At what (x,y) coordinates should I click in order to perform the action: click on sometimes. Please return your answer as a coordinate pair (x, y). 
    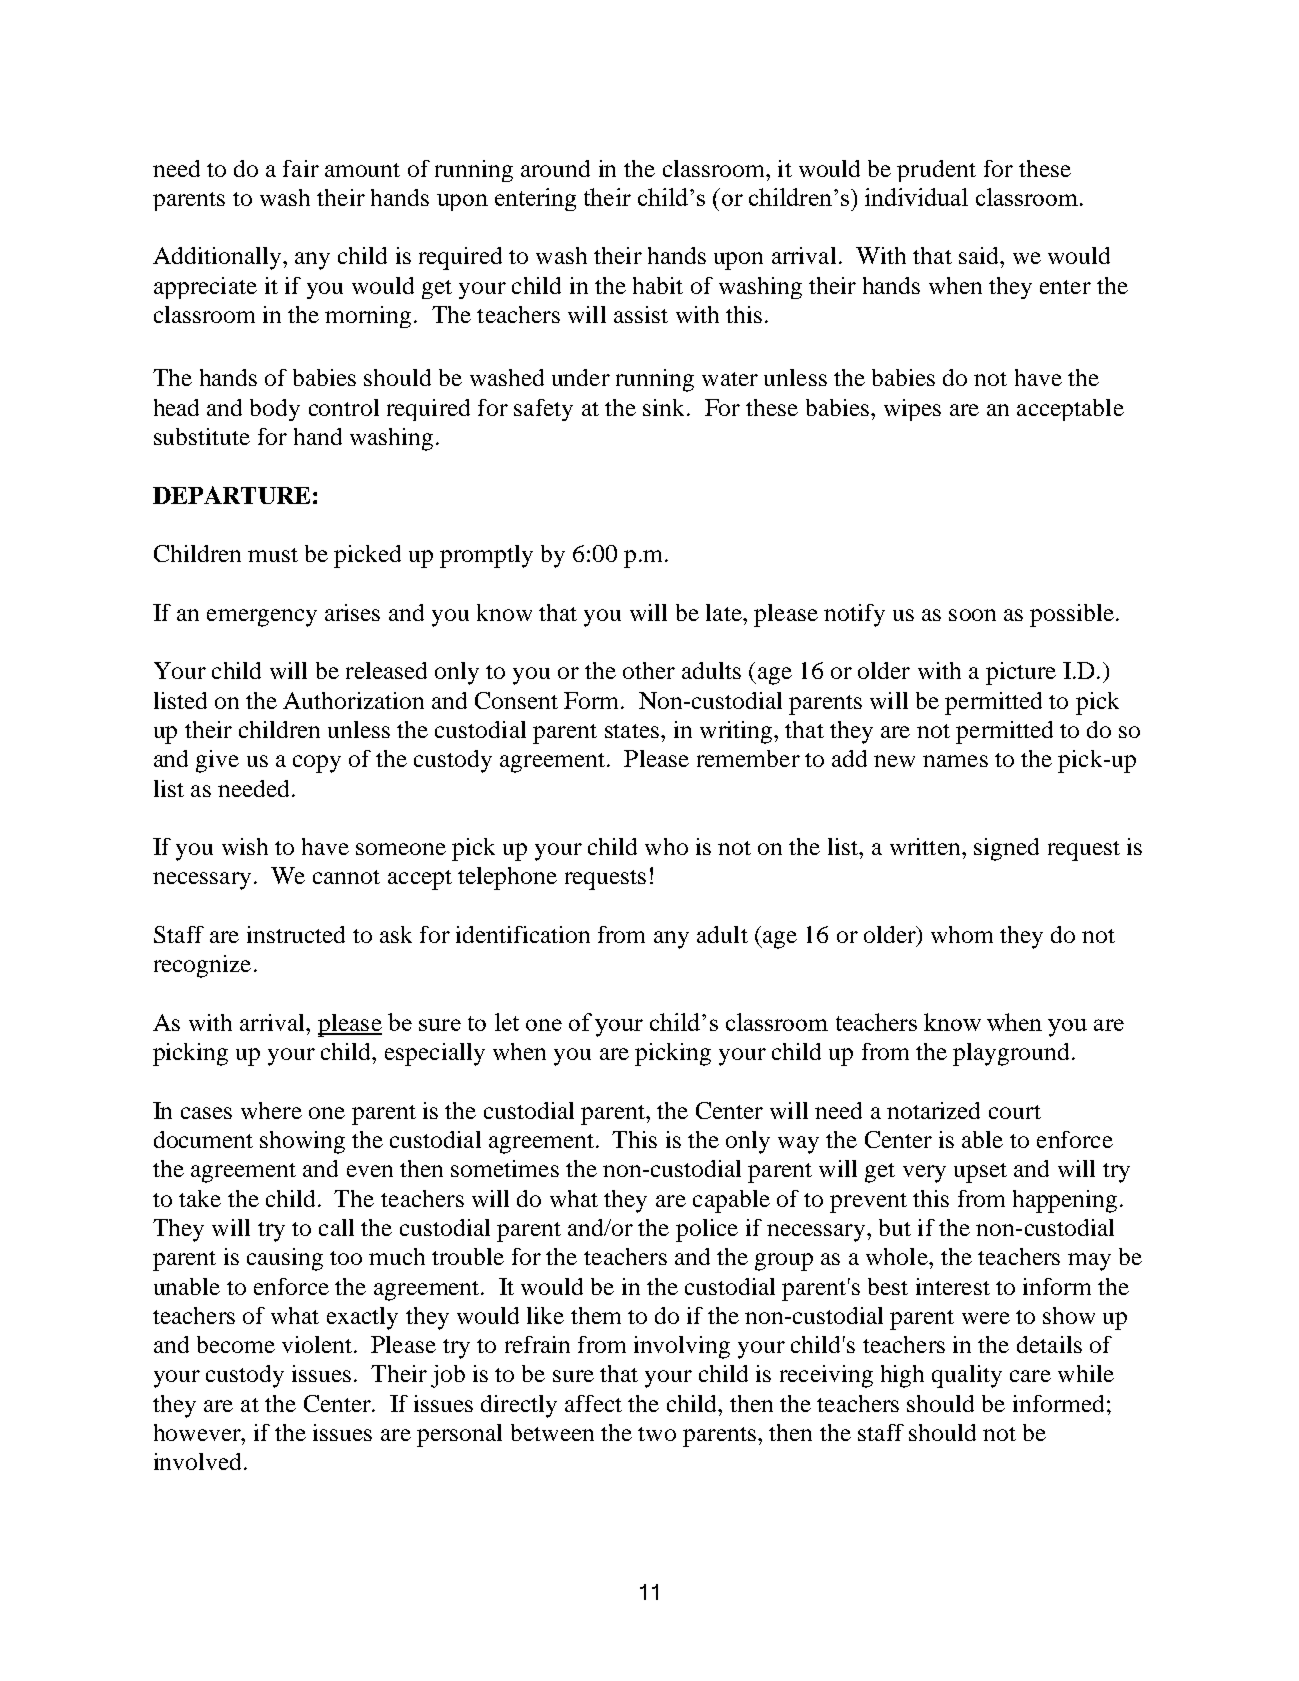
    Looking at the image, I should click on (505, 1168).
